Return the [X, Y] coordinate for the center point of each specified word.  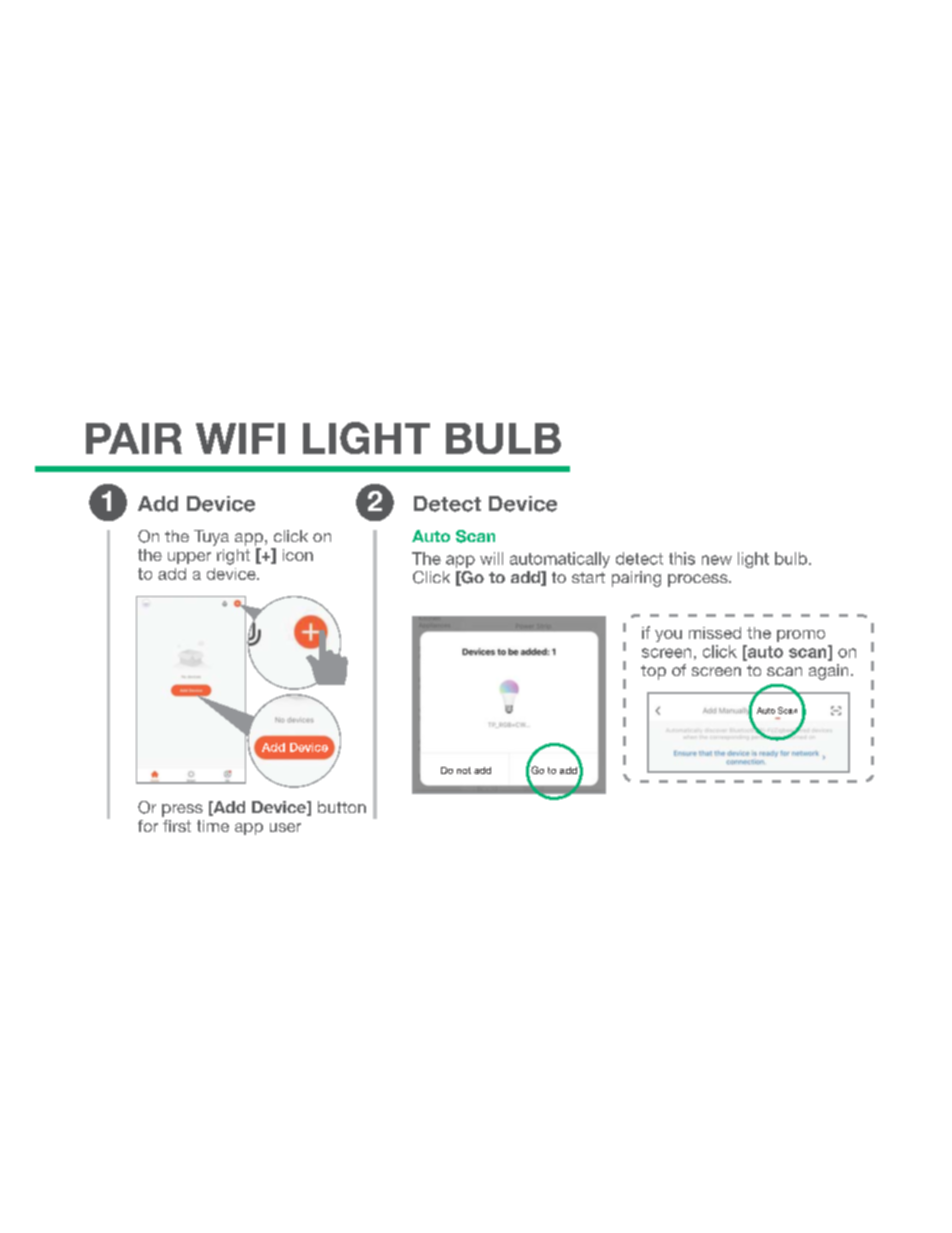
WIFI [240, 438]
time [213, 826]
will [491, 558]
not [464, 770]
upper [189, 558]
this [682, 558]
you [668, 636]
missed [715, 633]
